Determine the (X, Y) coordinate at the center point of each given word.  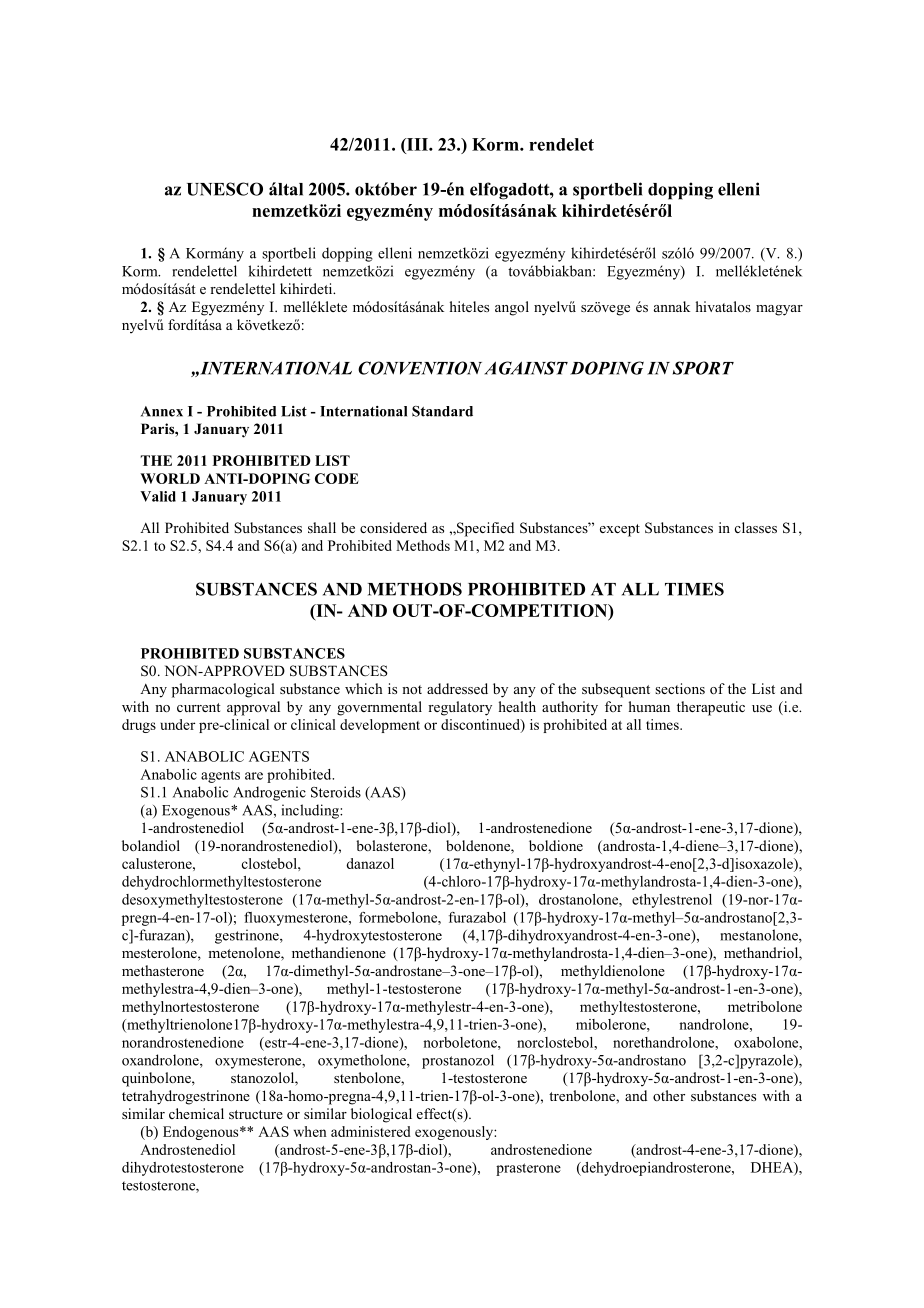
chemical (196, 1113)
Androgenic (269, 793)
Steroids (336, 792)
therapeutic (711, 708)
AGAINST (526, 368)
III (417, 144)
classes (756, 527)
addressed (457, 688)
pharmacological (223, 690)
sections (680, 688)
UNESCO (225, 189)
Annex (162, 411)
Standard (442, 411)
